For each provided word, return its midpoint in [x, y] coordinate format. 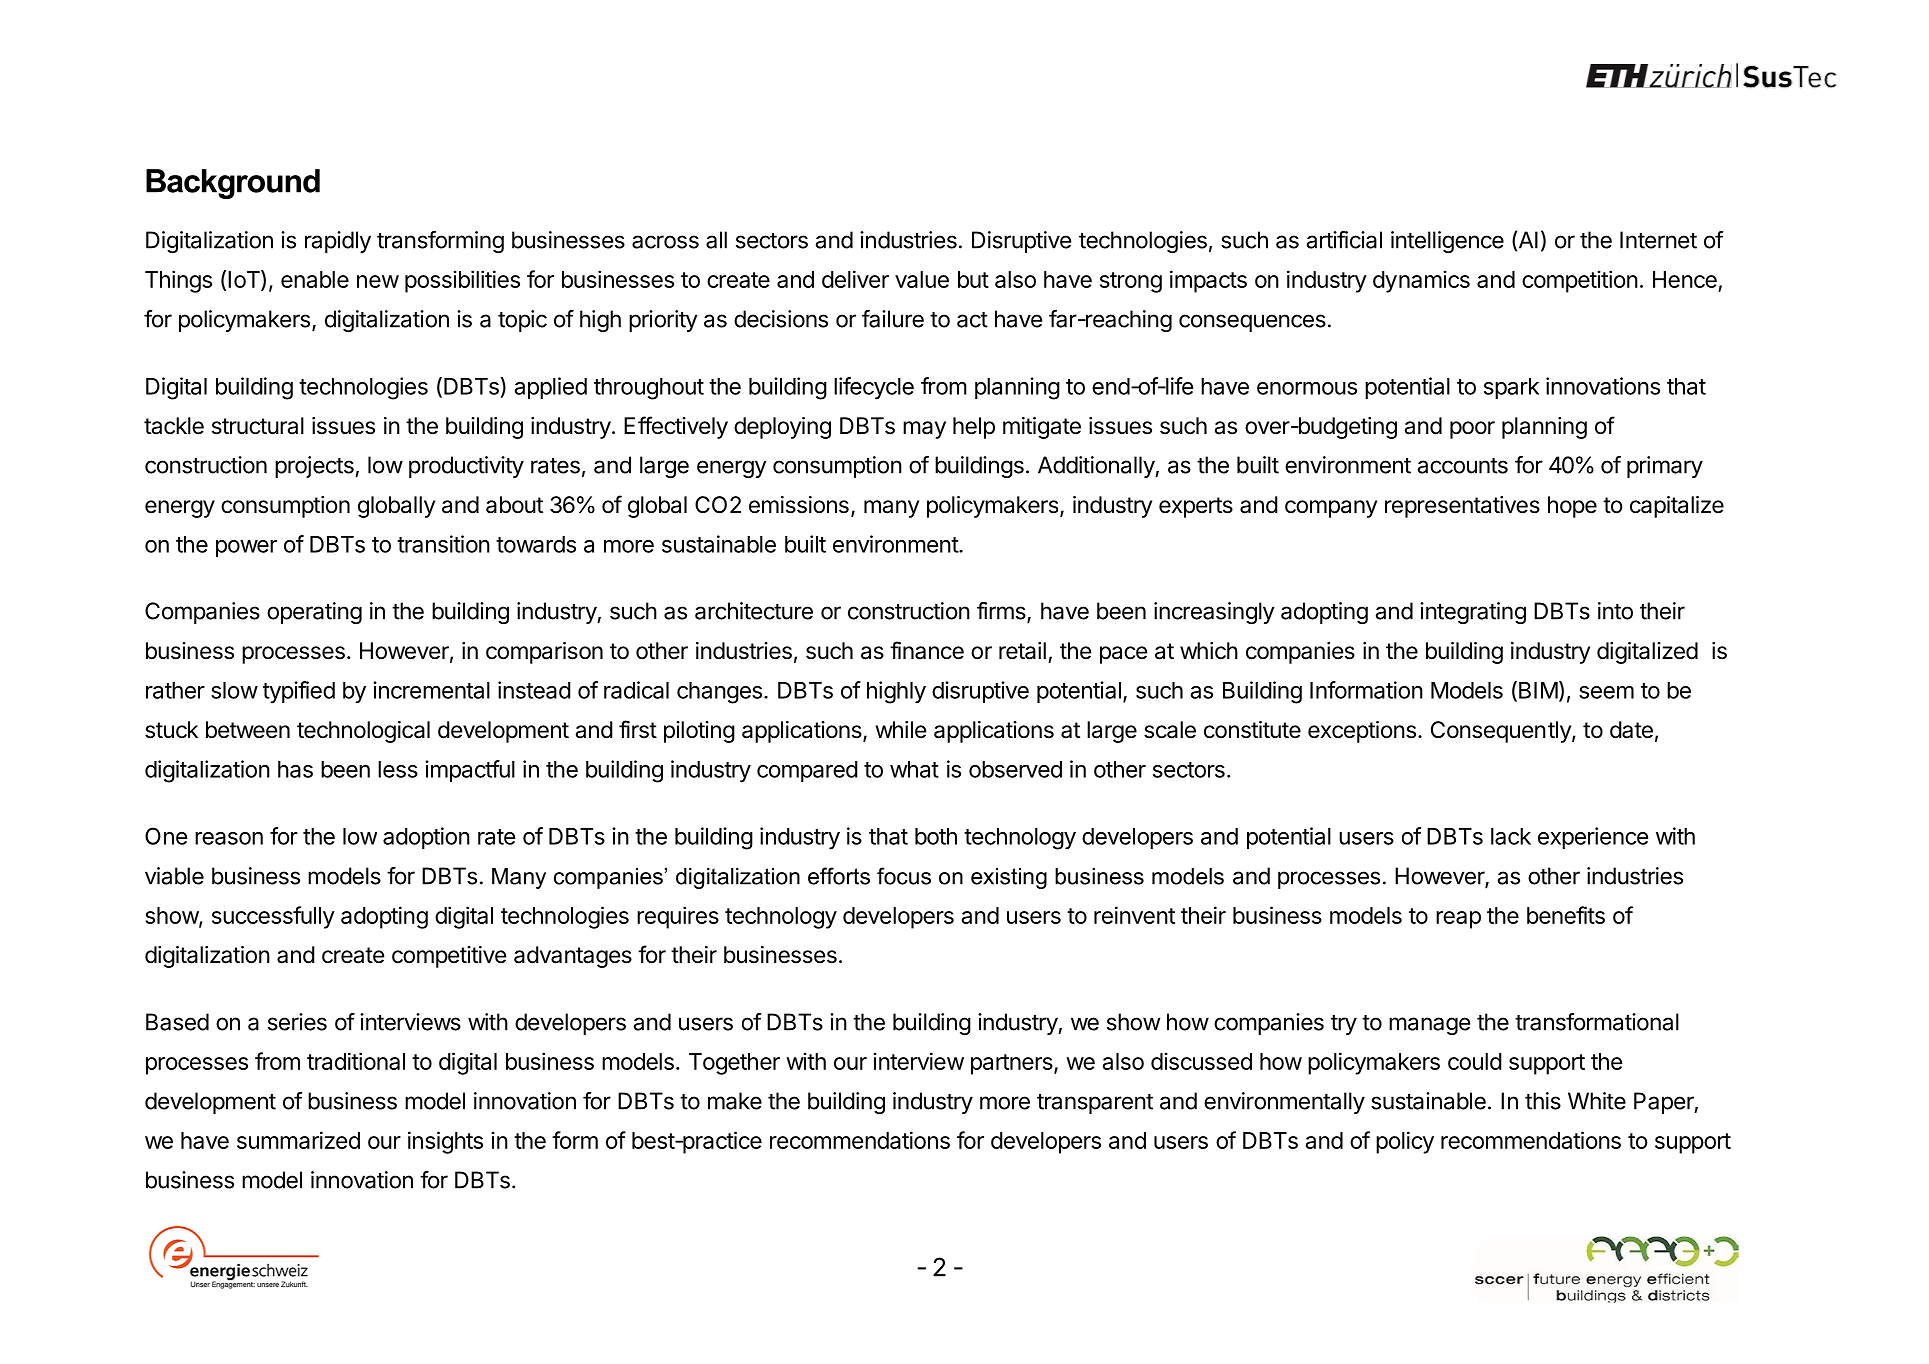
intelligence [1447, 242]
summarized [298, 1140]
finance [927, 650]
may [924, 430]
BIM [1538, 690]
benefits [1566, 915]
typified [299, 692]
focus [904, 876]
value [922, 279]
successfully [273, 917]
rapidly [338, 242]
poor [1472, 430]
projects [315, 467]
